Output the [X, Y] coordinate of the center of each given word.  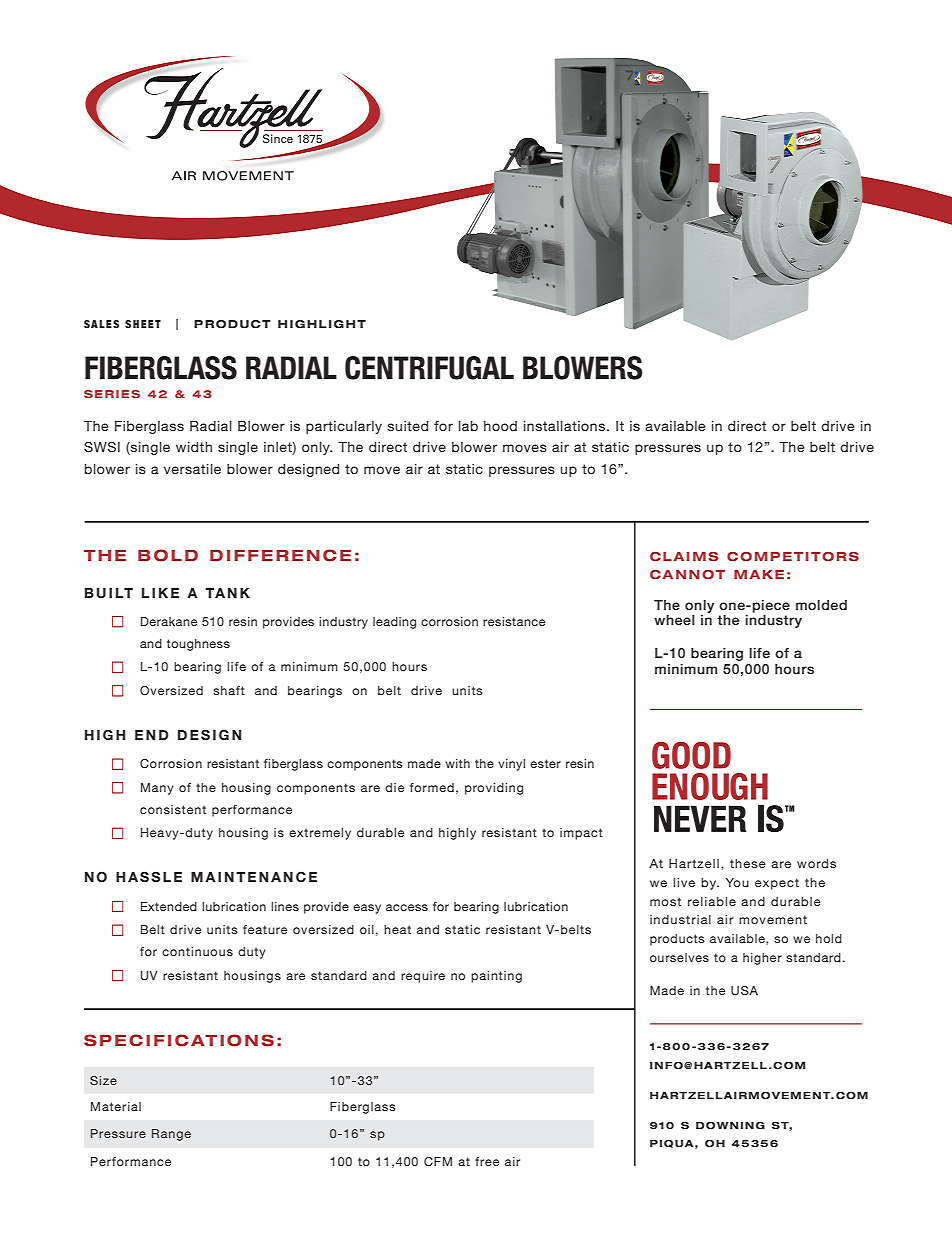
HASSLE [149, 876]
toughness [198, 645]
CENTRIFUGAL [429, 368]
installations [566, 426]
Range [171, 1135]
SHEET [143, 324]
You [737, 882]
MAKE [759, 574]
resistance [514, 621]
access [407, 907]
